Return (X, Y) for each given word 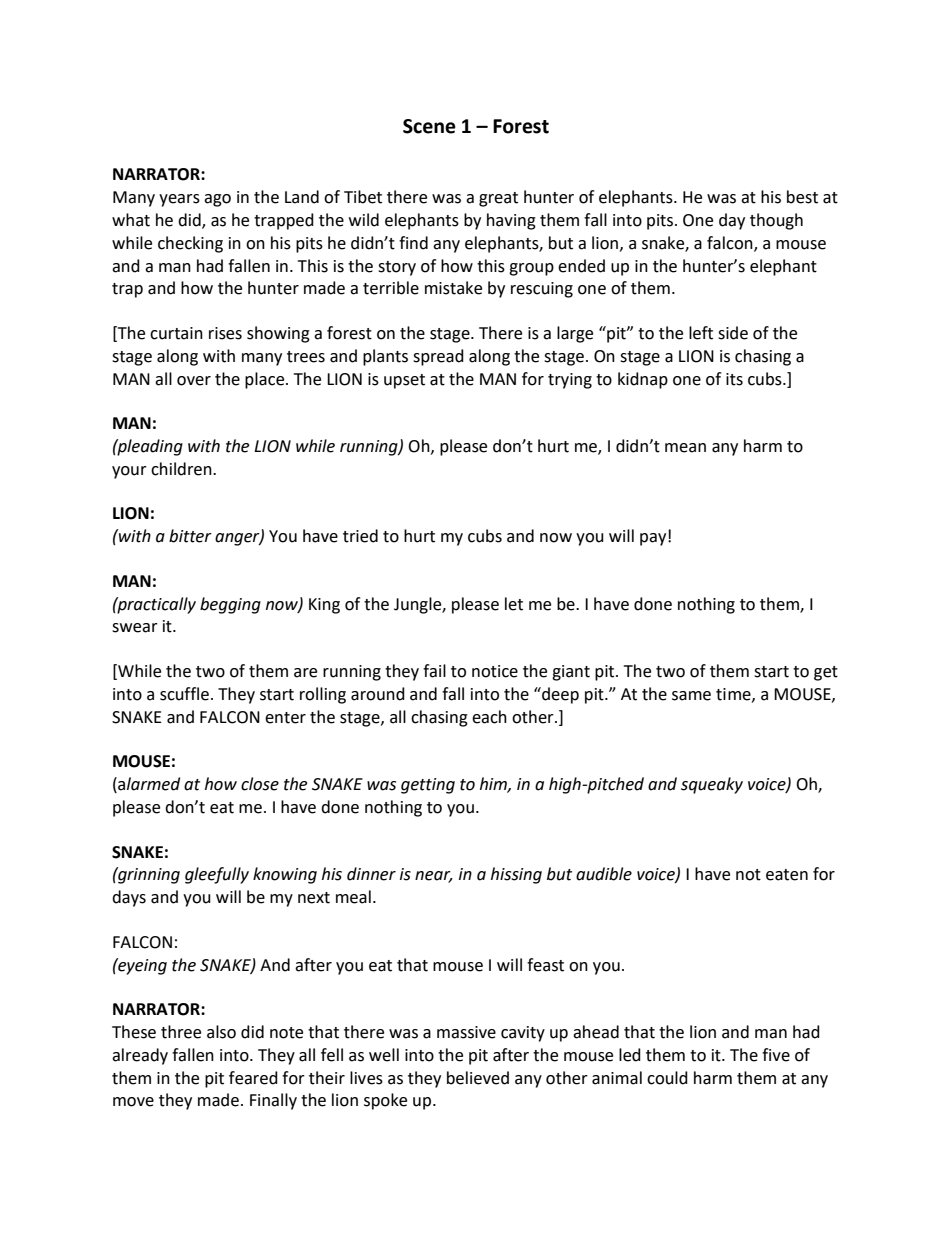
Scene (429, 126)
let (514, 604)
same (691, 696)
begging (230, 605)
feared (253, 1078)
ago (217, 200)
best (802, 197)
